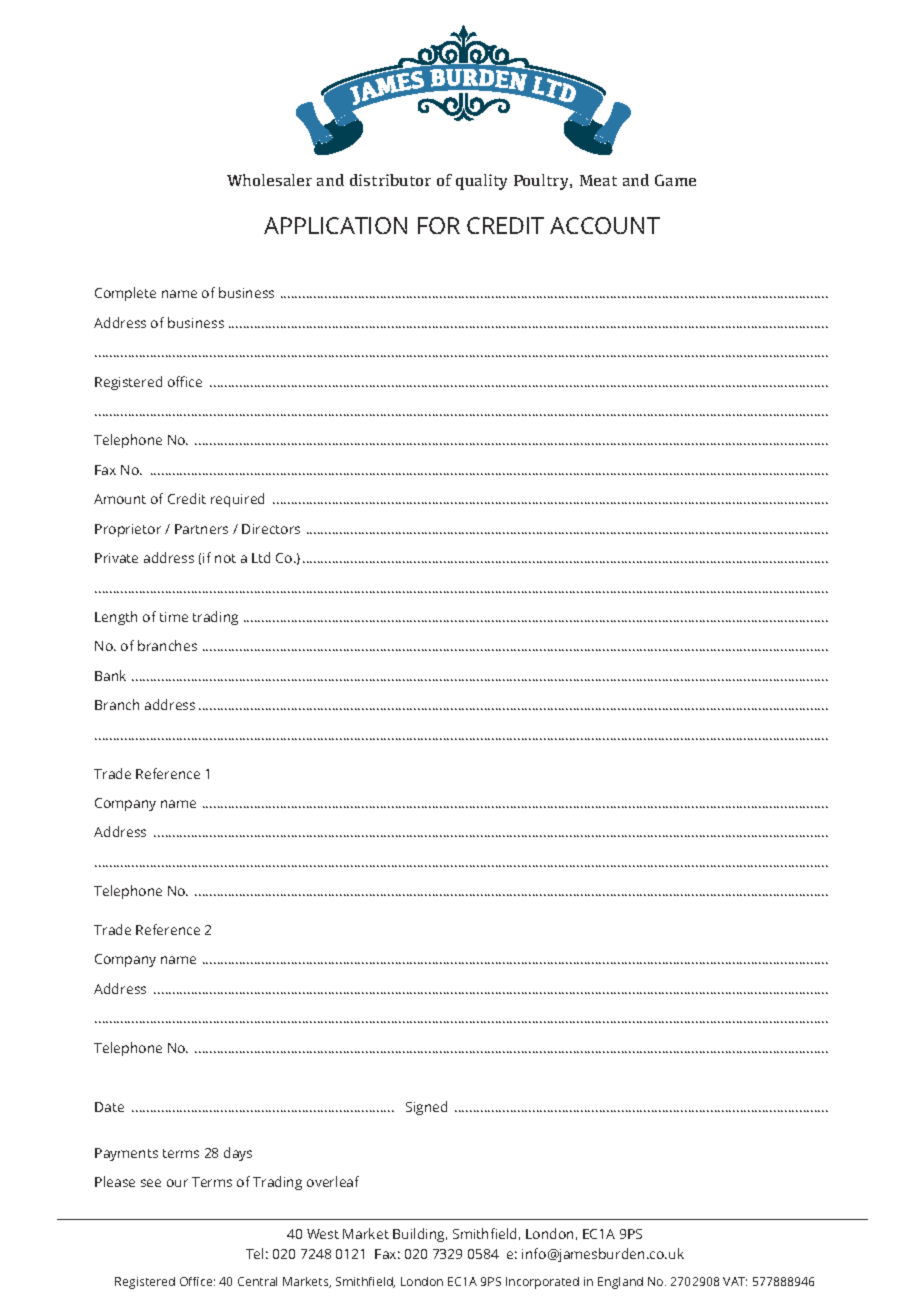 Image resolution: width=924 pixels, height=1305 pixels. Describe the element at coordinates (390, 180) in the document. I see `distributor` at that location.
